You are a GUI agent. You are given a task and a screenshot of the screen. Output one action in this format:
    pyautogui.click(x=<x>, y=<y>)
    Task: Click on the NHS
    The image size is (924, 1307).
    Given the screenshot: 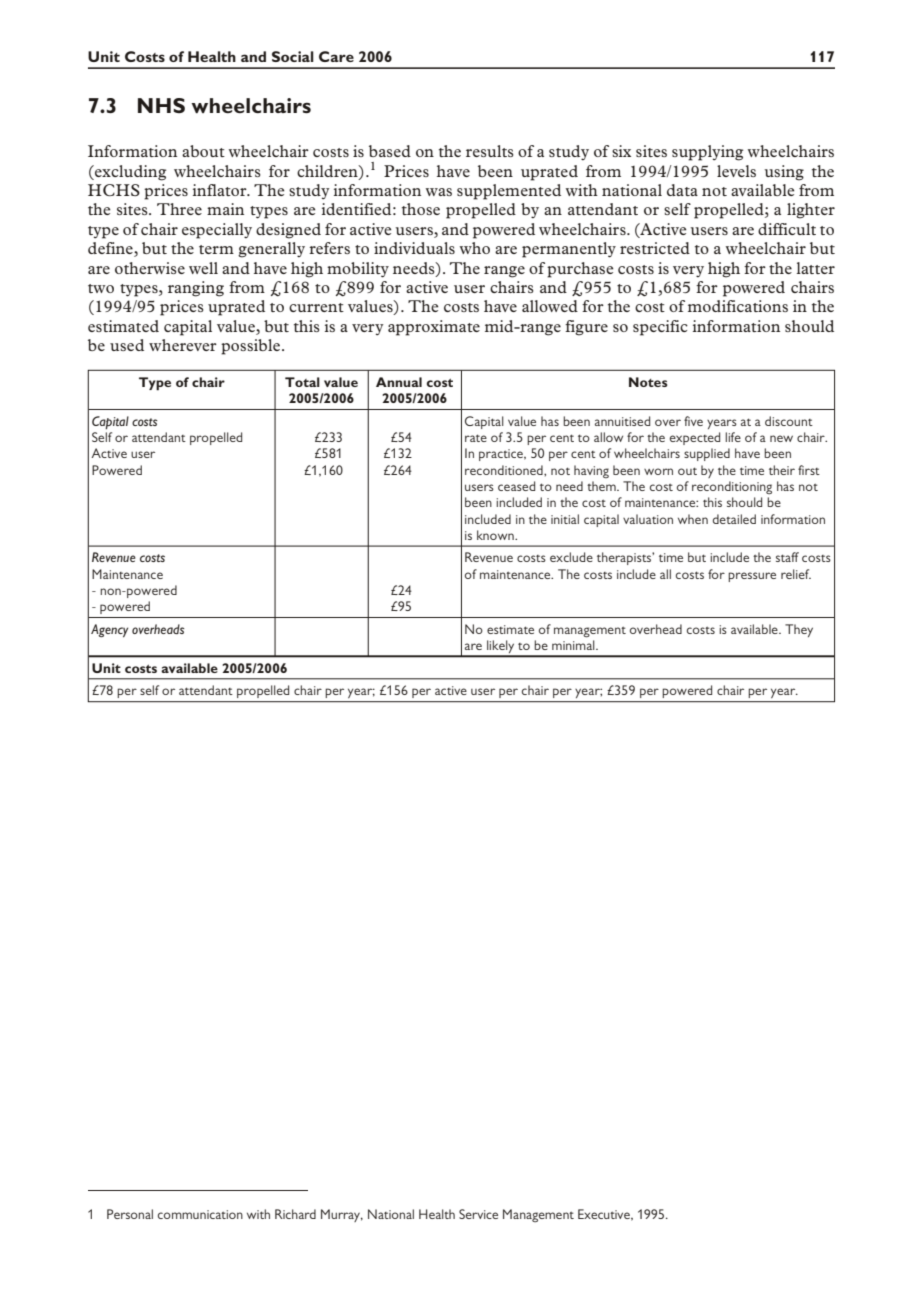 What is the action you would take?
    pyautogui.click(x=161, y=105)
